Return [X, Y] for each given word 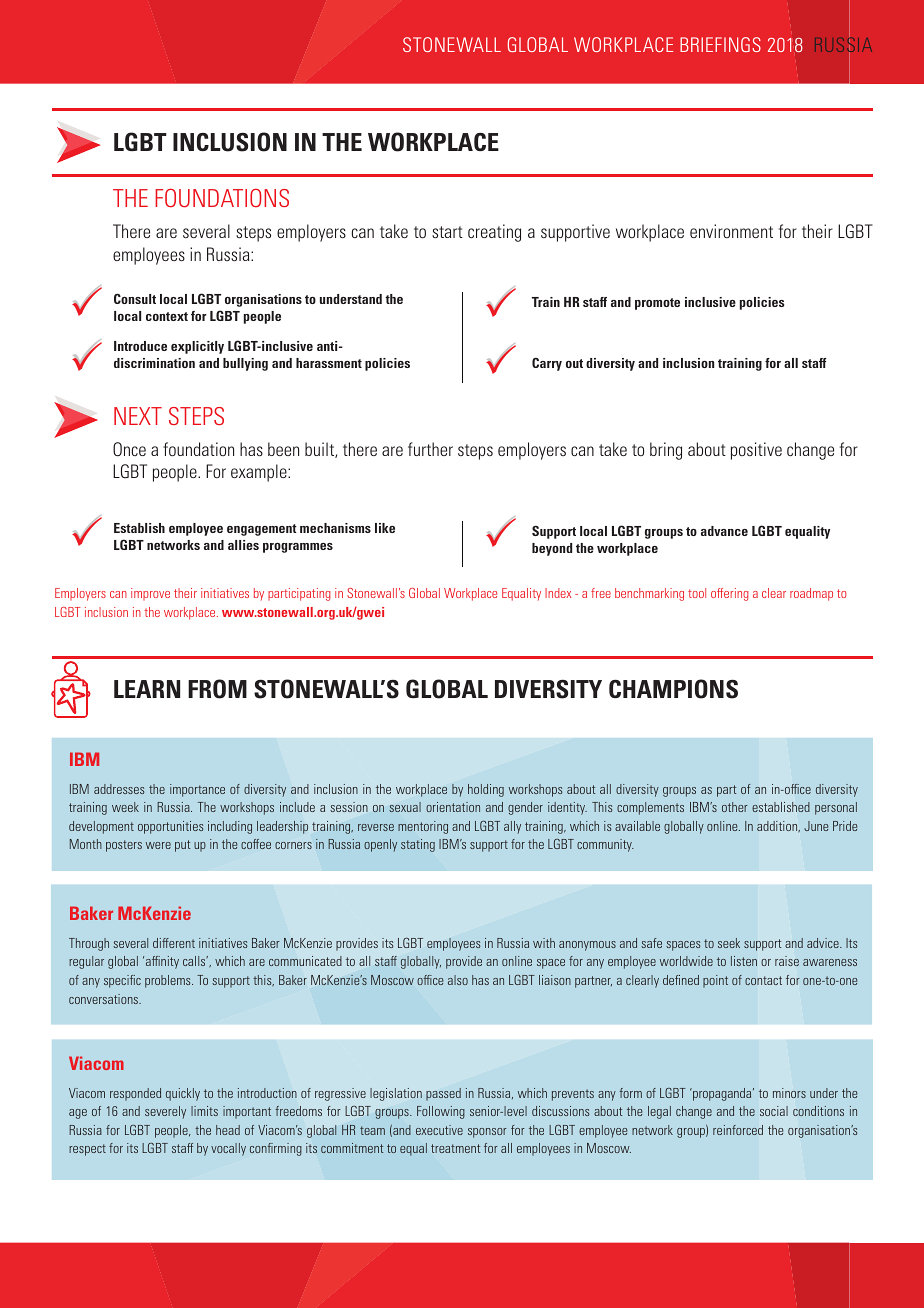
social [774, 1111]
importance [197, 790]
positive [756, 451]
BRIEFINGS [720, 44]
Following [441, 1112]
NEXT [138, 416]
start [447, 232]
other [735, 807]
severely [165, 1112]
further [430, 449]
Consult [135, 299]
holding [486, 790]
